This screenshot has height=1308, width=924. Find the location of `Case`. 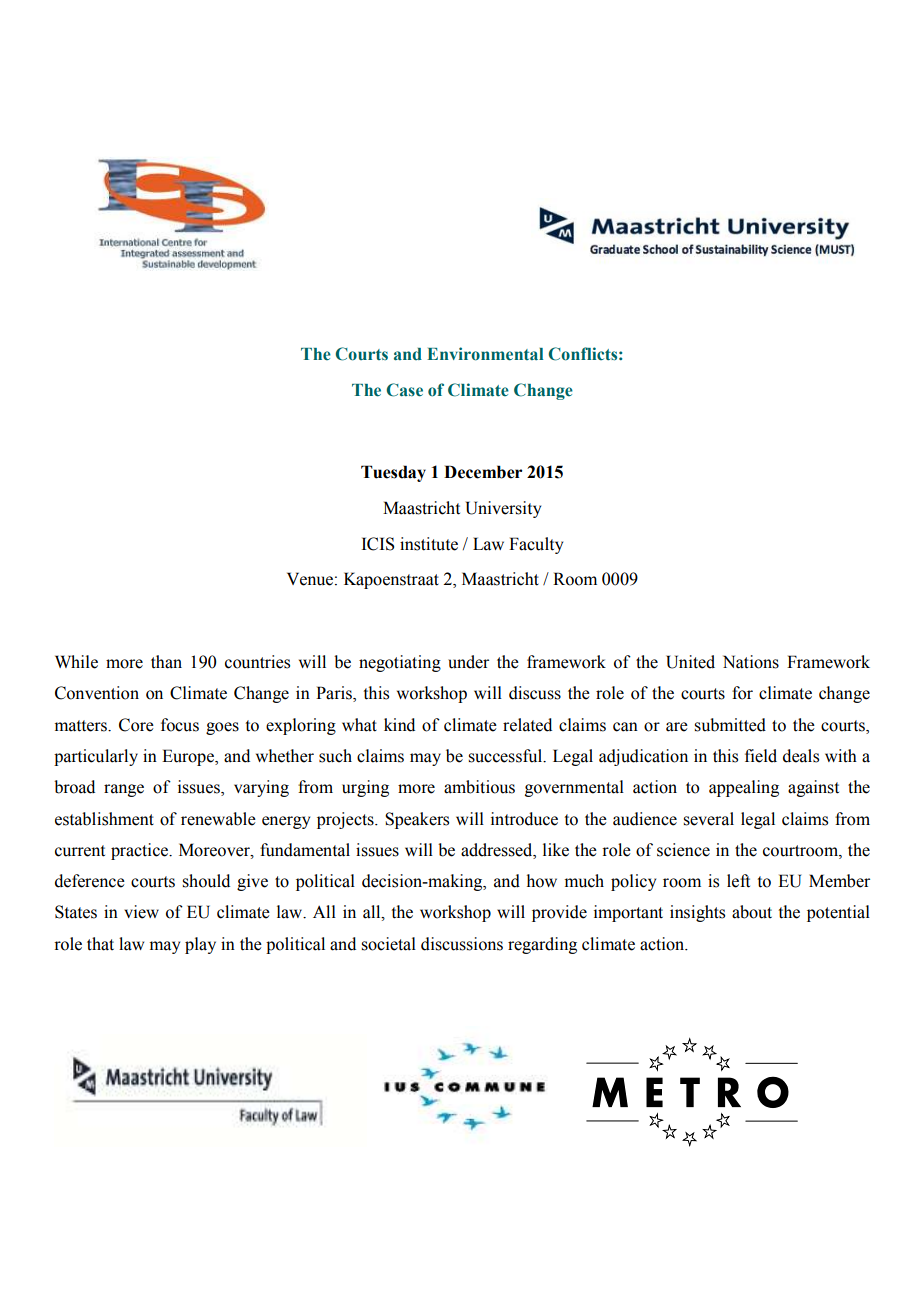

Case is located at coordinates (404, 390).
